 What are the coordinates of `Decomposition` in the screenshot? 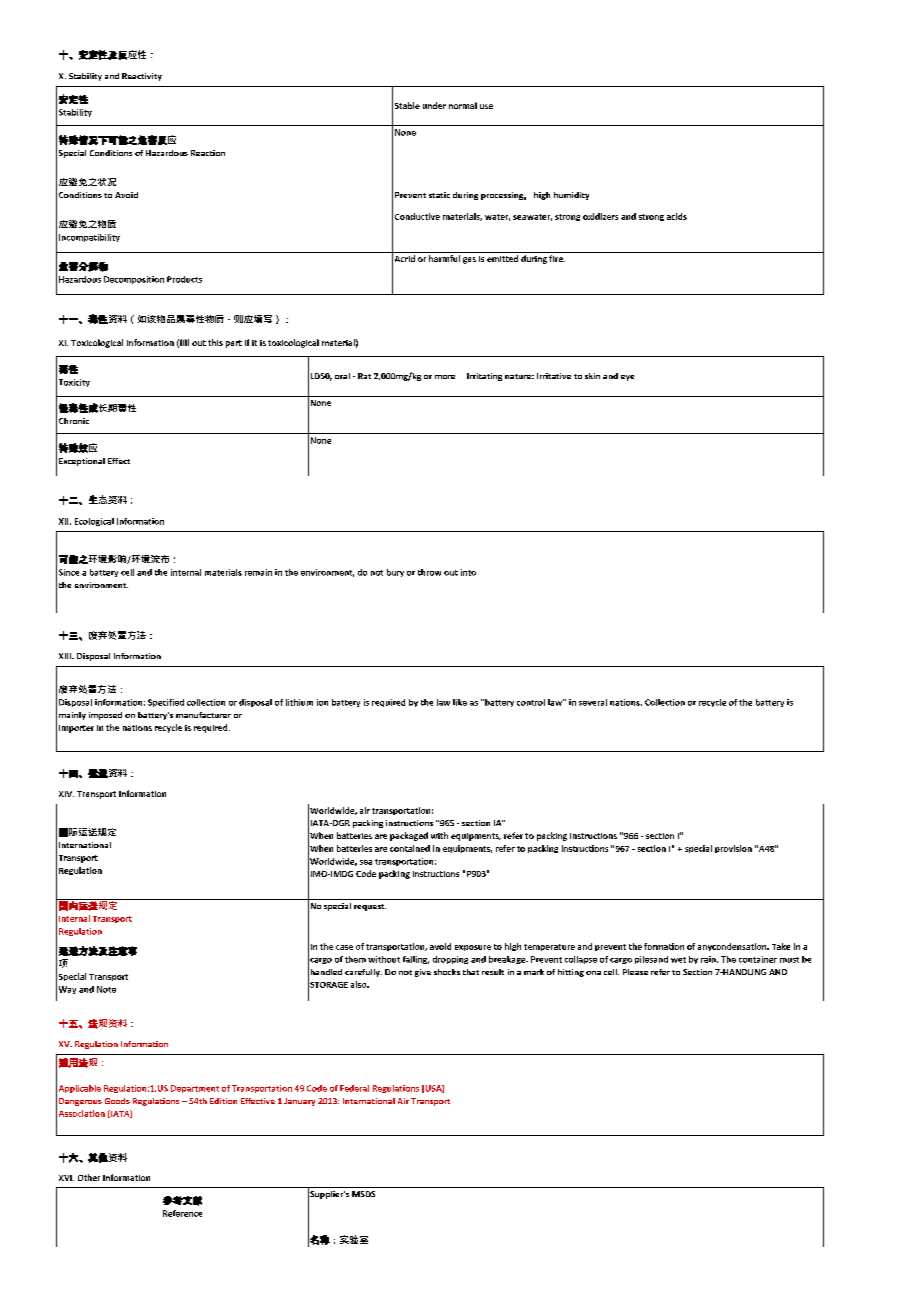 It's located at (134, 280).
